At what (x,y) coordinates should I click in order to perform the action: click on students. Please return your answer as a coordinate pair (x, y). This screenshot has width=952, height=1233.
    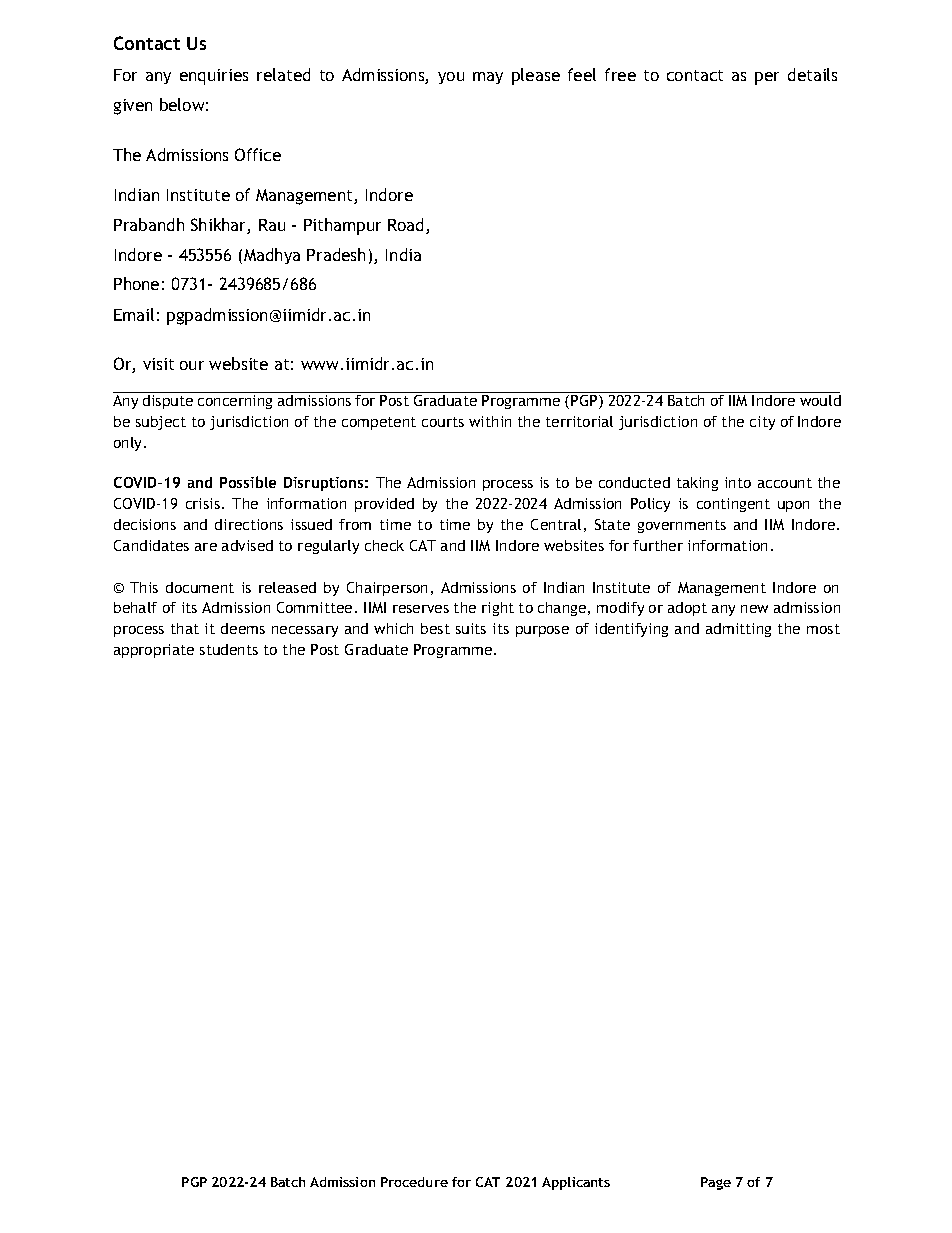
    Looking at the image, I should click on (229, 649).
